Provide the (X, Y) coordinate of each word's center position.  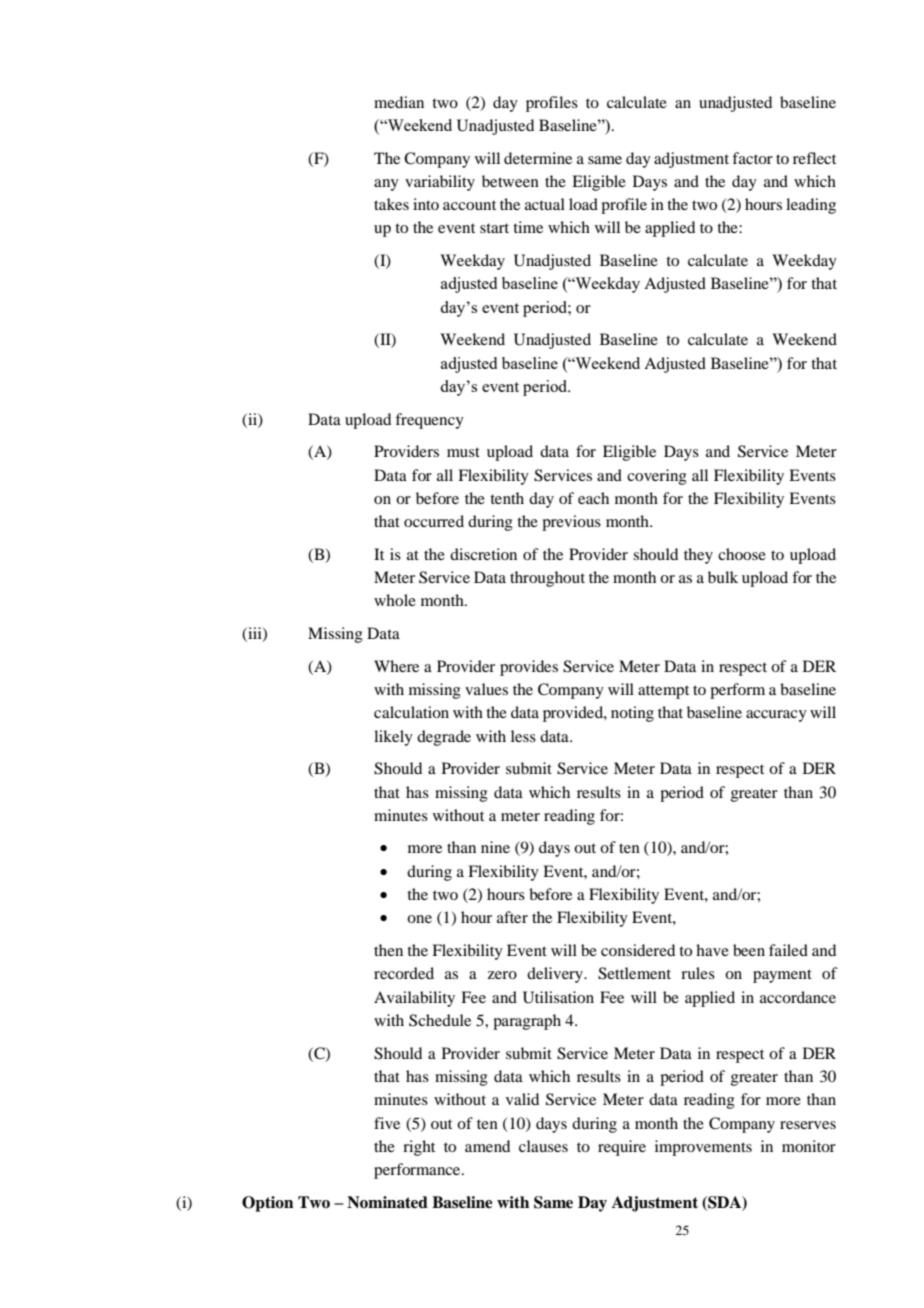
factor (752, 158)
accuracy (776, 716)
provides (529, 668)
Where (396, 666)
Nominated (387, 1202)
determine (538, 158)
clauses (543, 1146)
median (399, 102)
